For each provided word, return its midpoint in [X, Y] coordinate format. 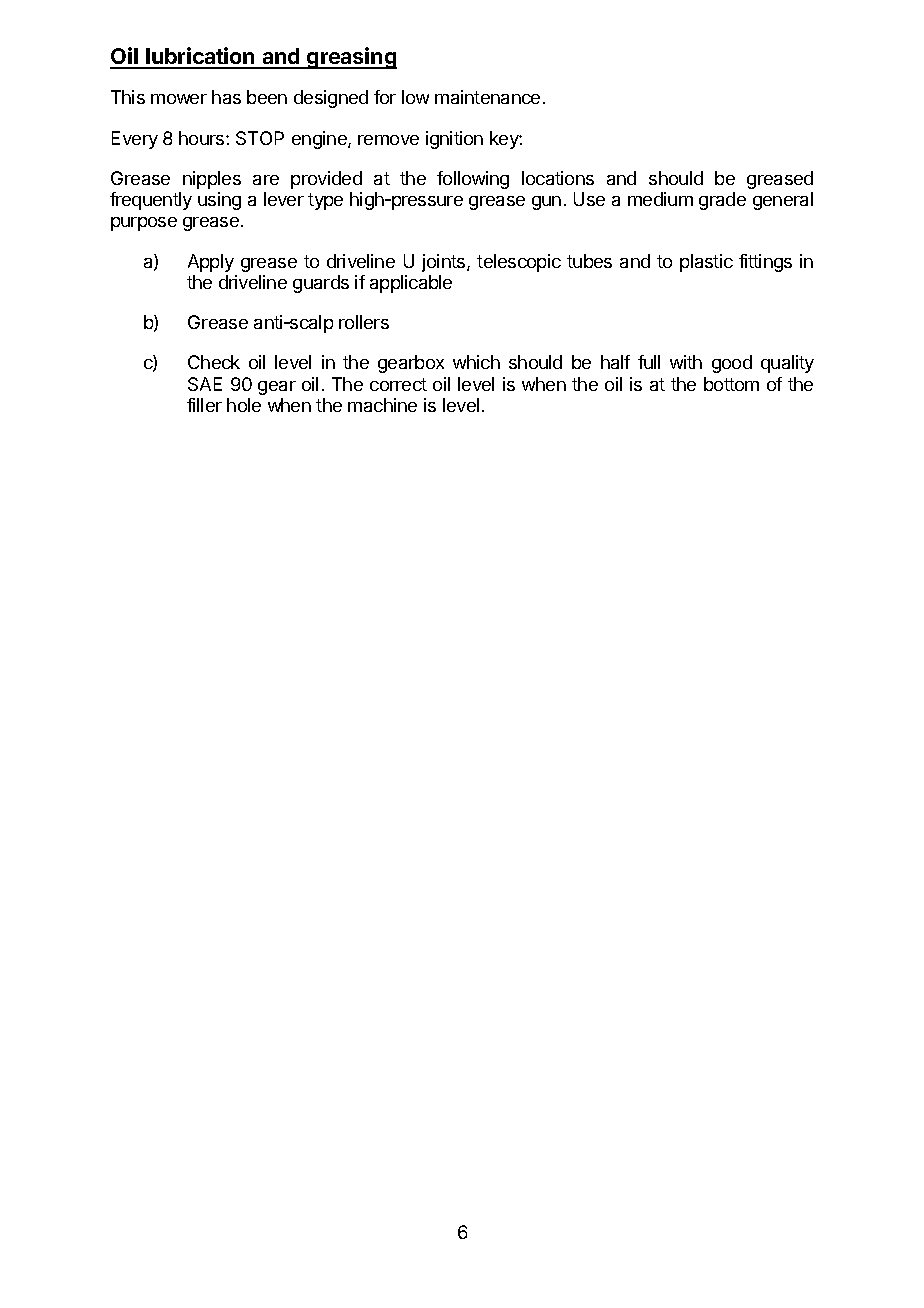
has [226, 97]
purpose [144, 224]
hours [203, 138]
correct [398, 384]
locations [558, 178]
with [686, 362]
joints [445, 263]
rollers [364, 322]
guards [321, 284]
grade [722, 201]
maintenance [487, 97]
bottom [731, 384]
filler [204, 405]
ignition [454, 140]
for [385, 97]
